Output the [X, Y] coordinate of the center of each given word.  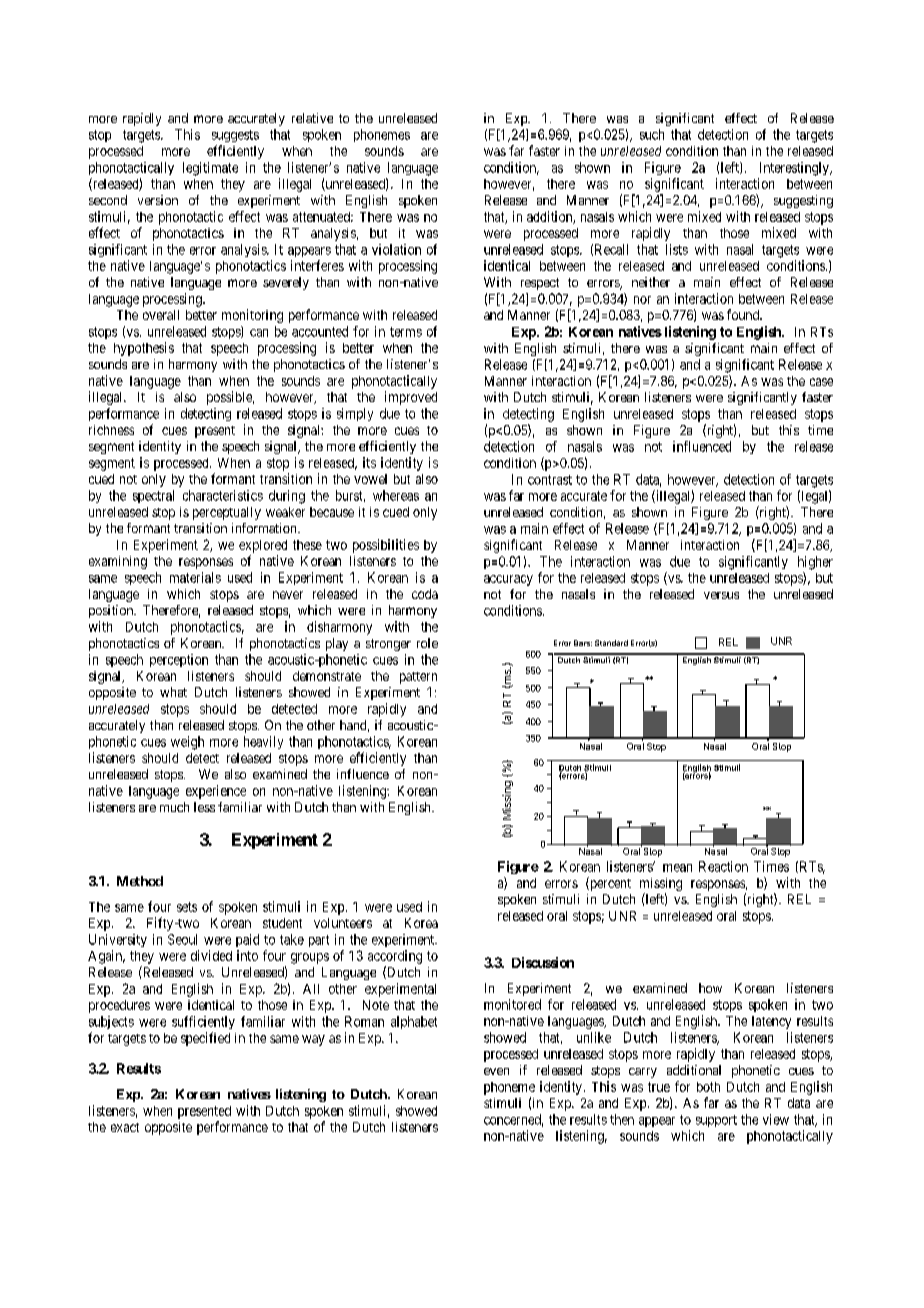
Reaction [723, 866]
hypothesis [144, 349]
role [427, 643]
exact [125, 1127]
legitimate [210, 169]
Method [140, 881]
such [652, 134]
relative [312, 118]
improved [411, 398]
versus [721, 595]
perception [179, 660]
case [821, 382]
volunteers [343, 923]
